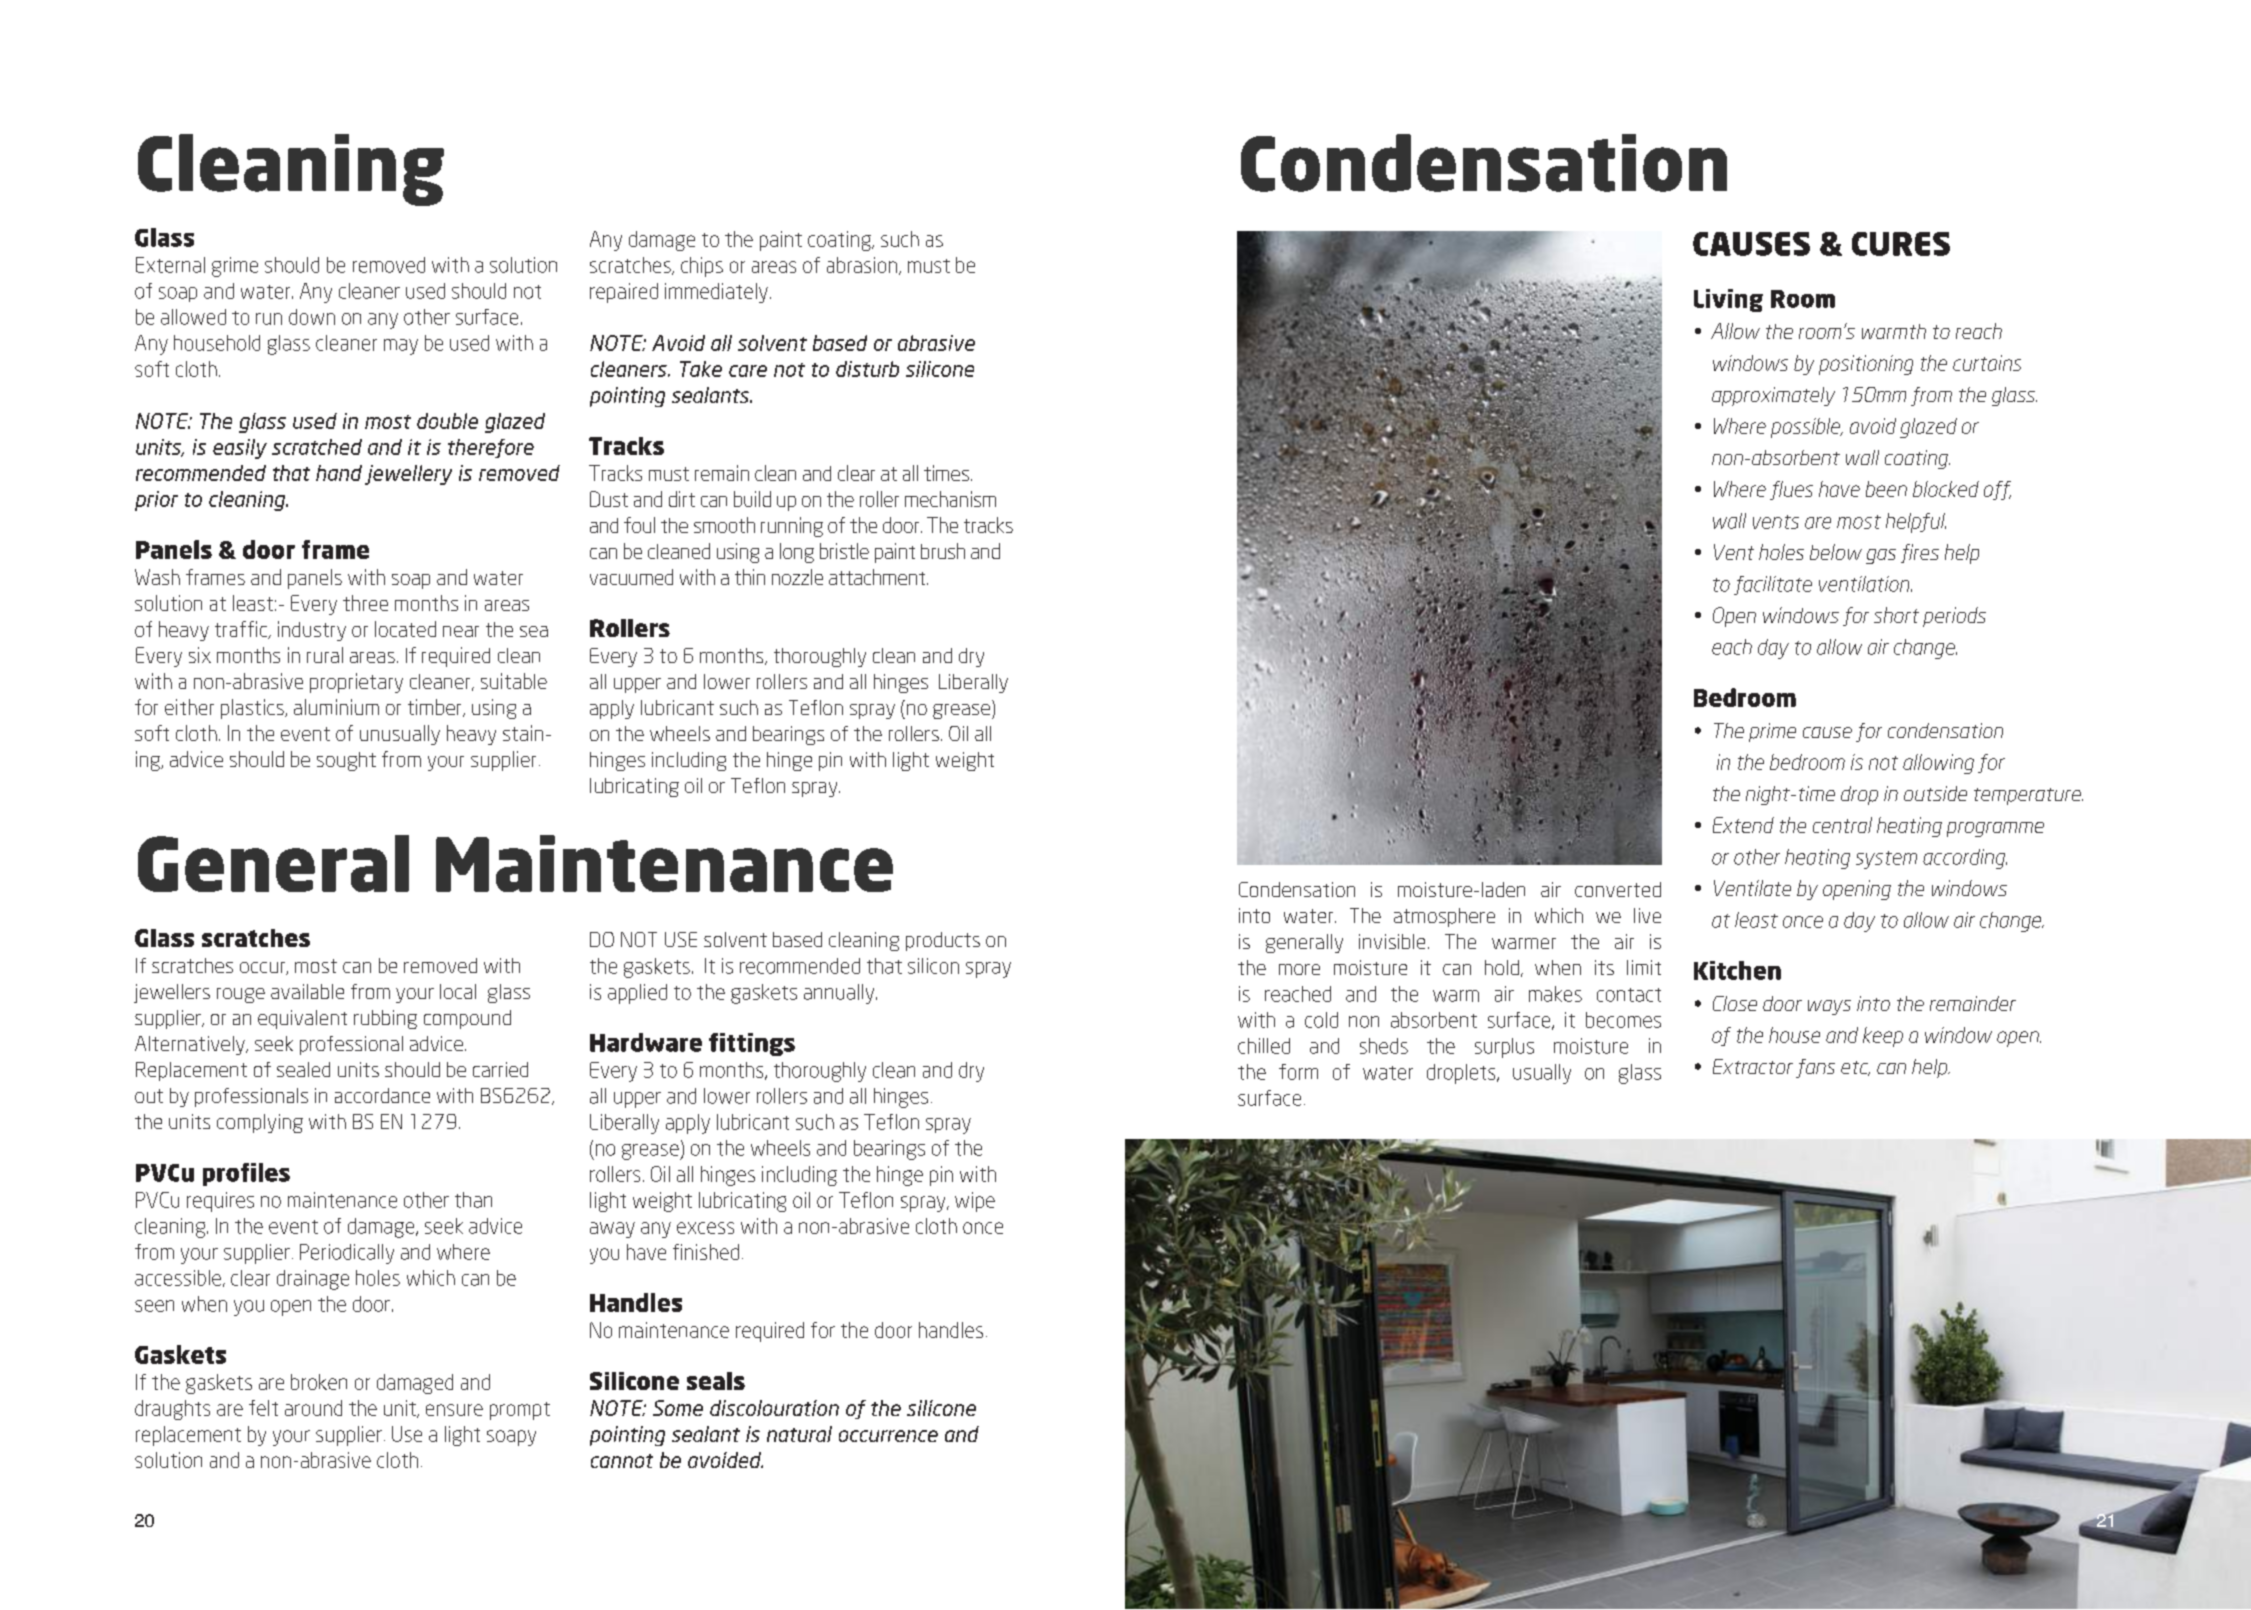 This page has height=1610, width=2251. I want to click on sought, so click(346, 761).
